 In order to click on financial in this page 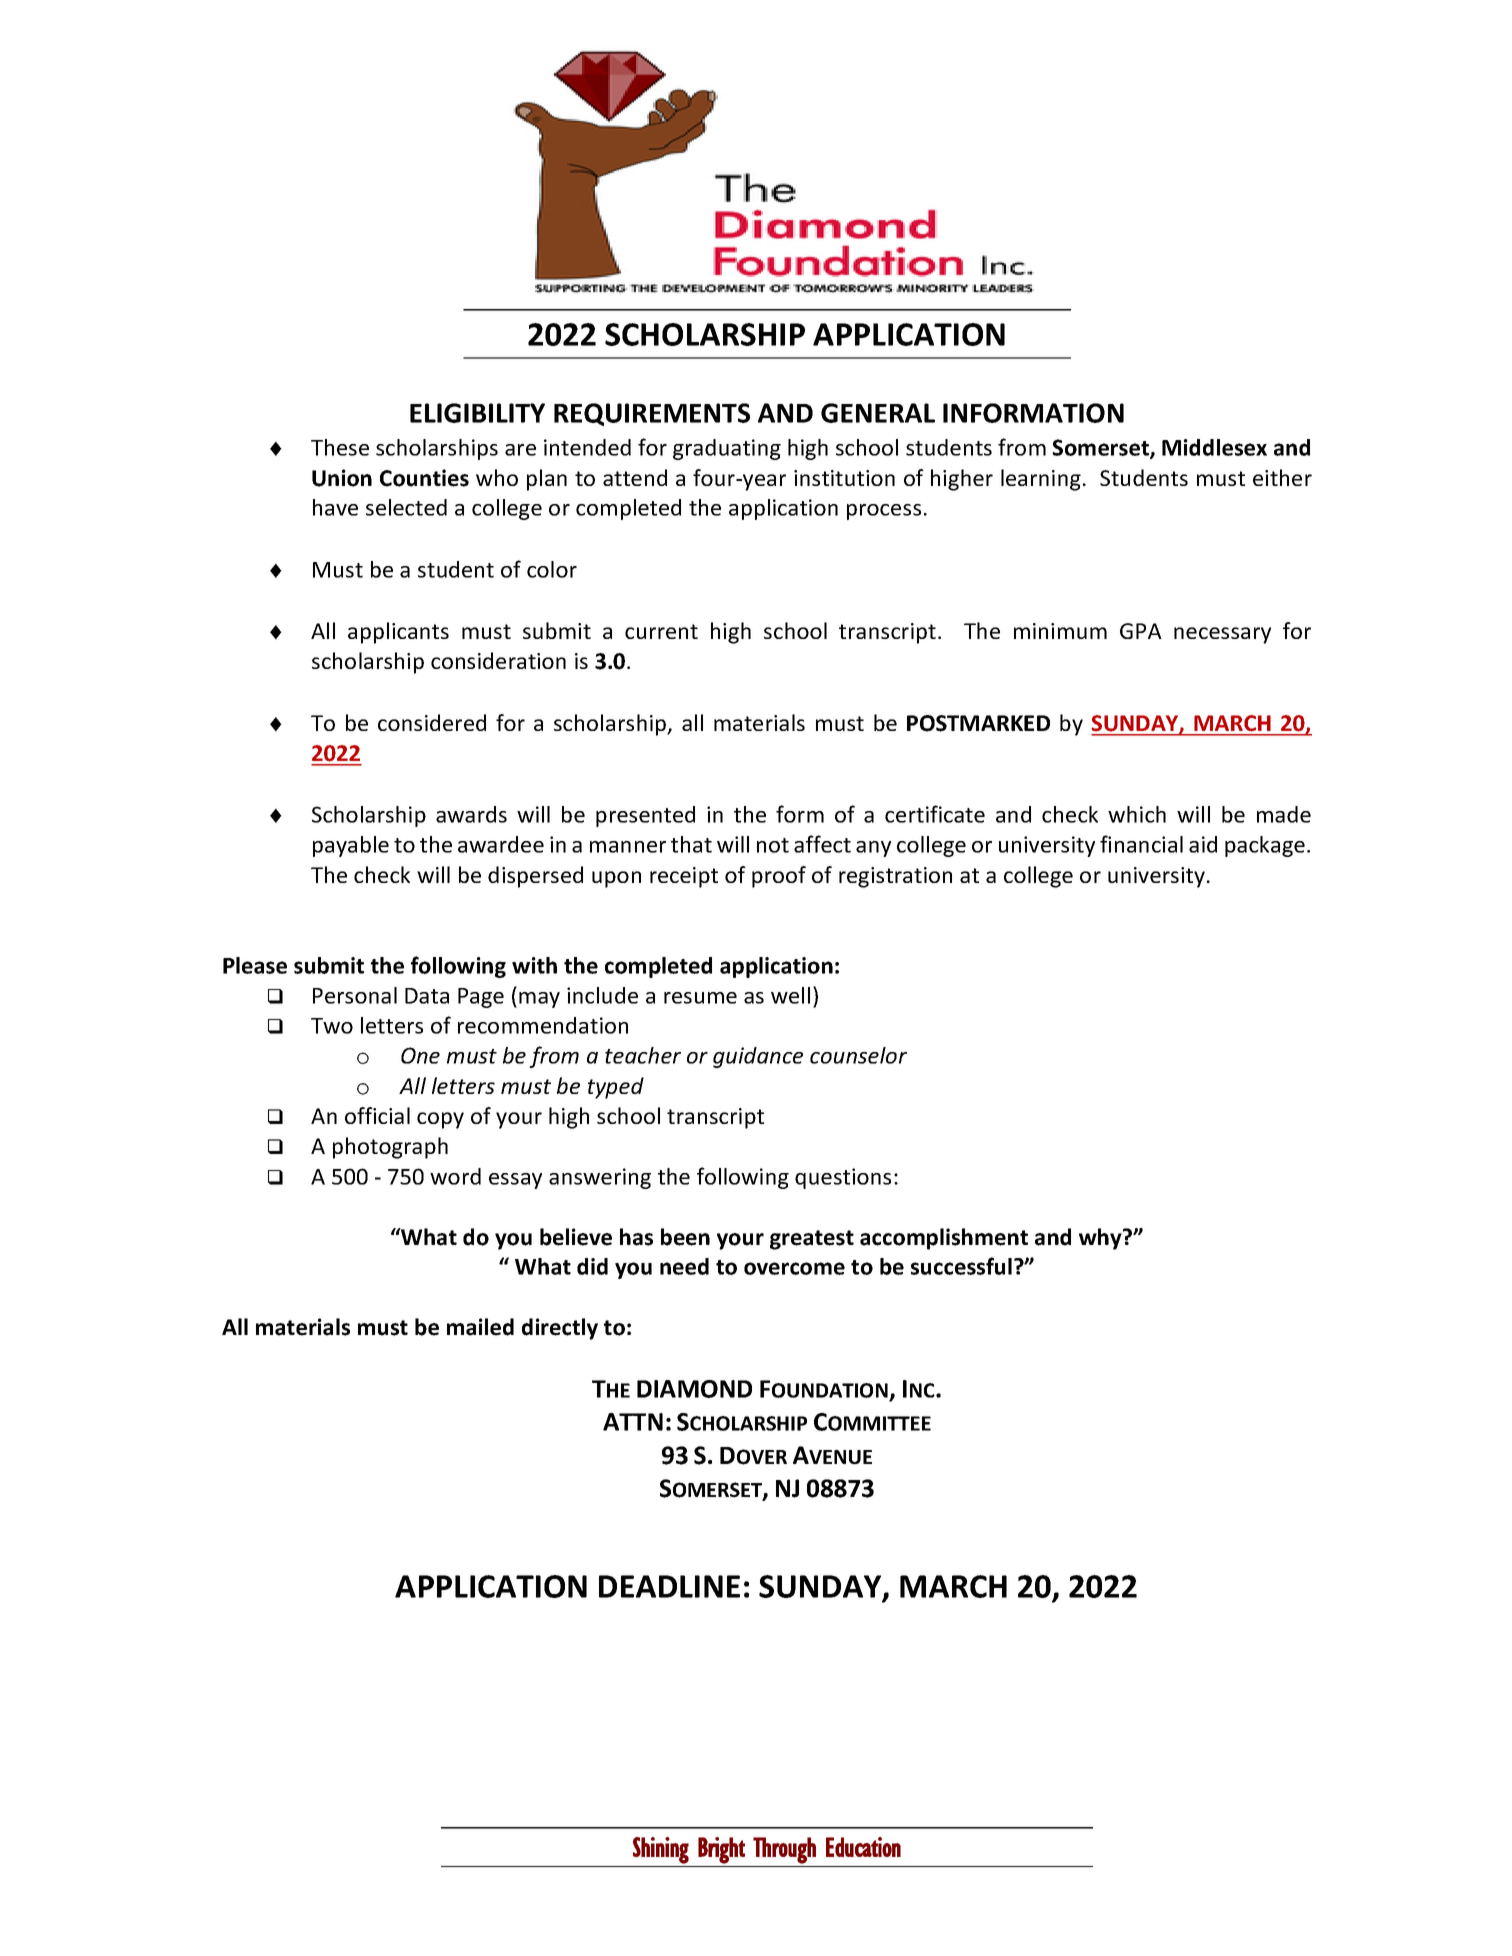, I will do `click(1141, 844)`.
